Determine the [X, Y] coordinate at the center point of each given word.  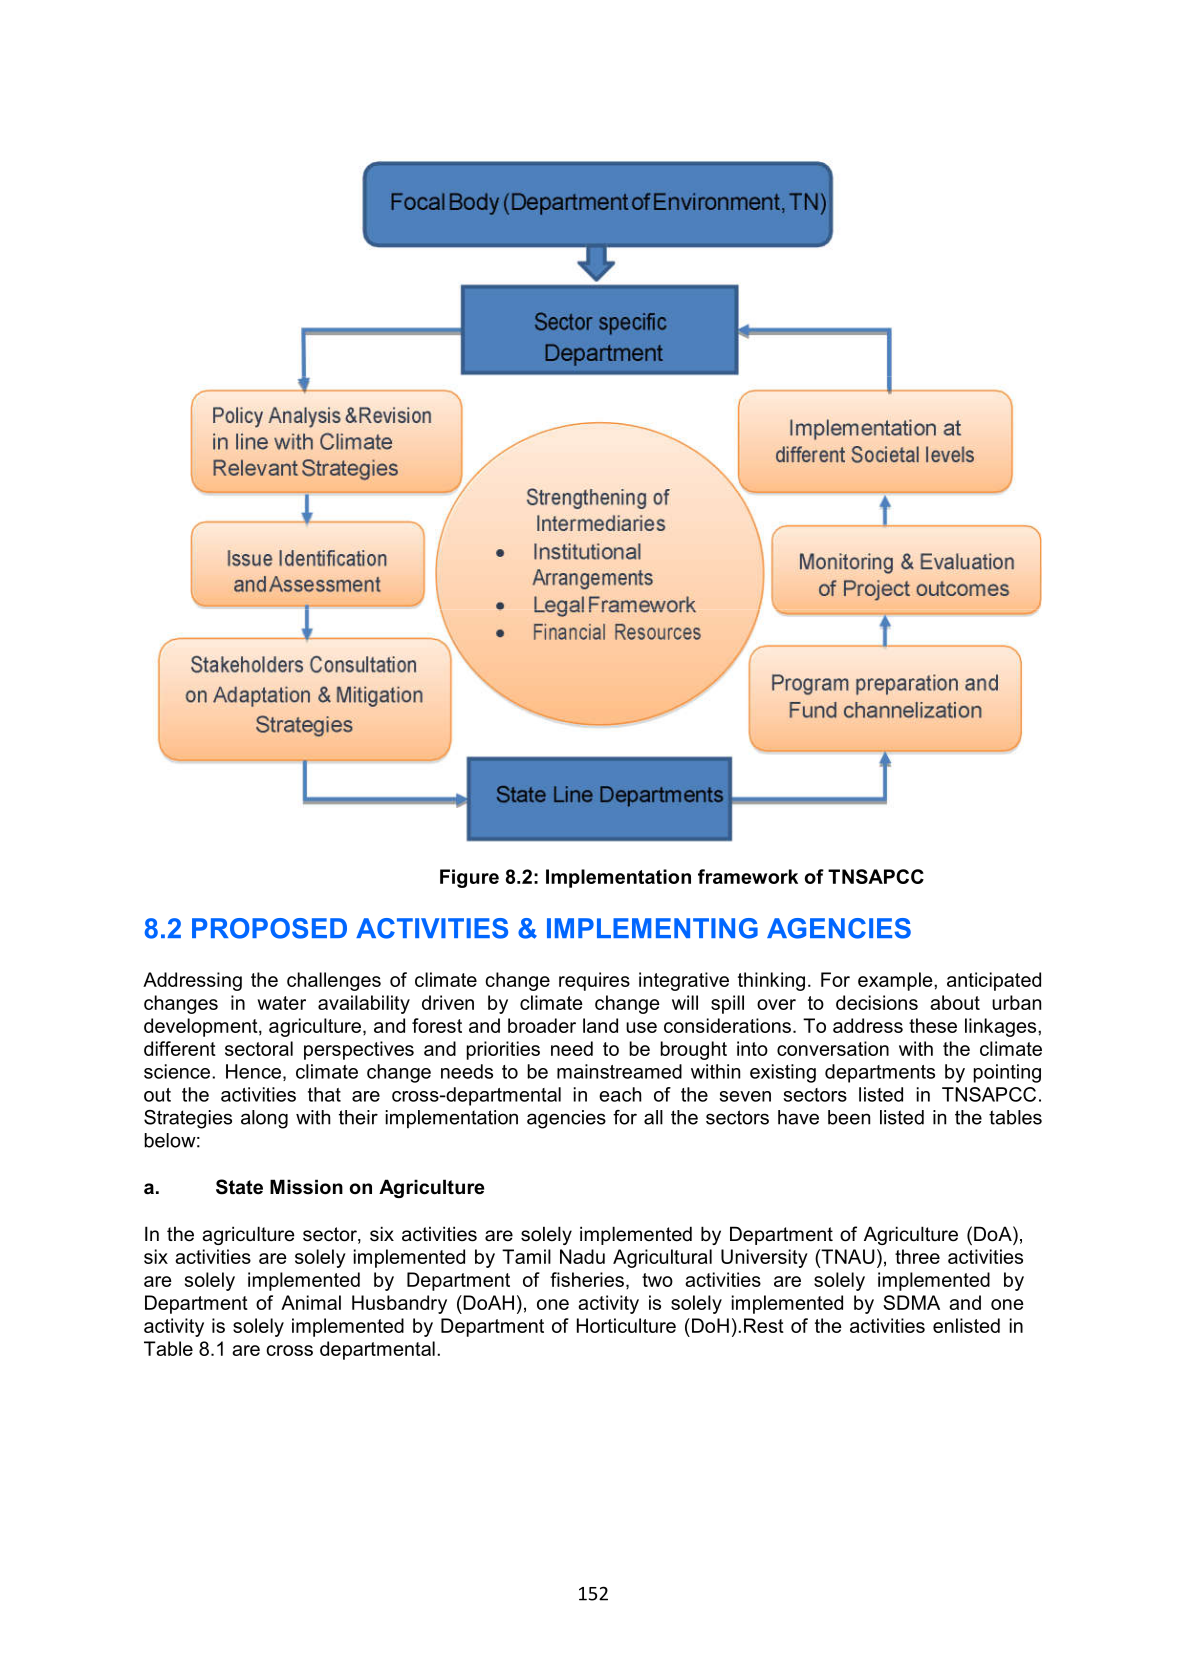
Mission [306, 1187]
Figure [469, 878]
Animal [311, 1302]
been [849, 1117]
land [600, 1025]
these [933, 1025]
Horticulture [626, 1325]
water [281, 1003]
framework [748, 876]
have [798, 1117]
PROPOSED [269, 928]
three [917, 1256]
